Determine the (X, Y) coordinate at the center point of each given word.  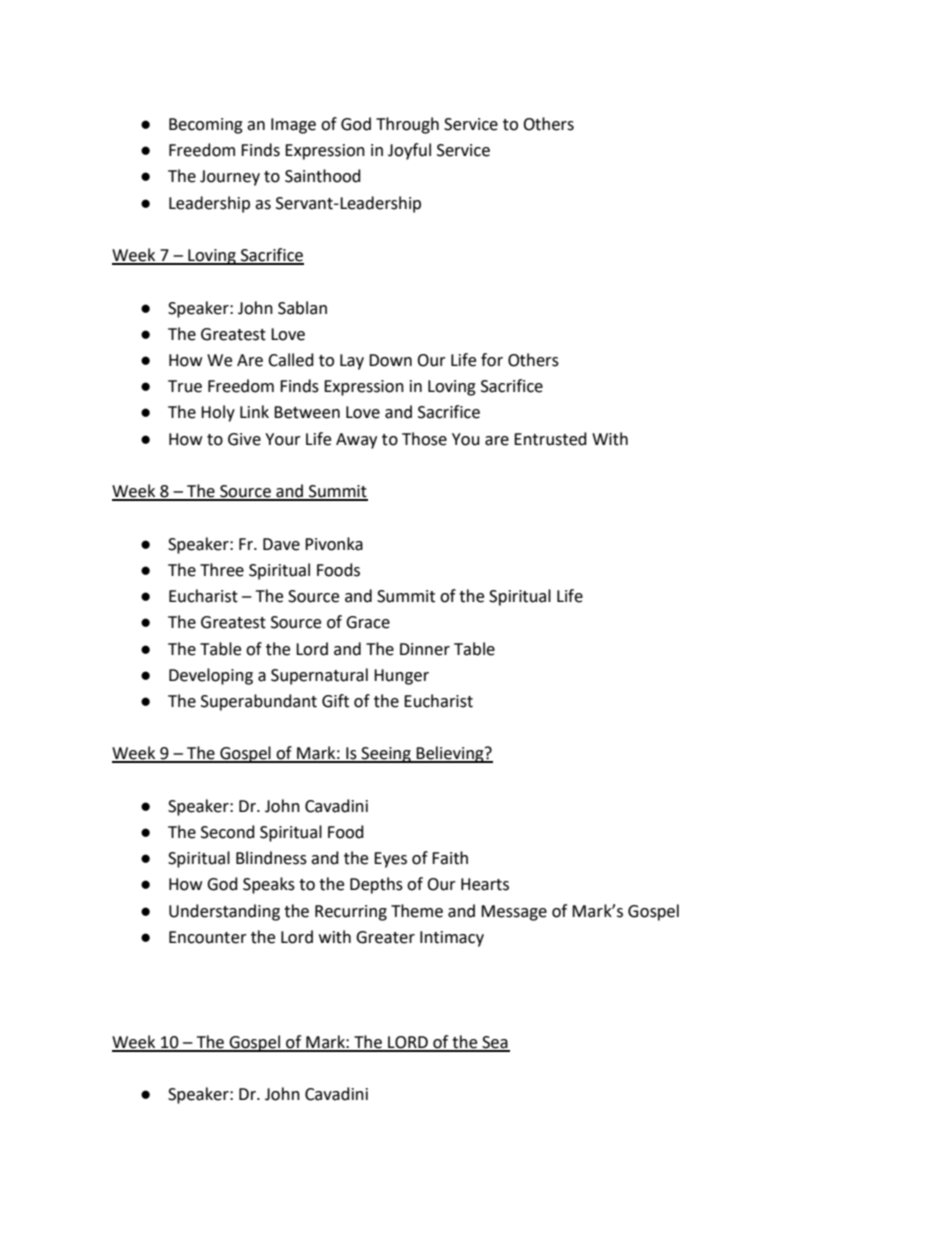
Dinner (425, 649)
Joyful (409, 151)
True (185, 386)
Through (407, 125)
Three (222, 570)
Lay (352, 362)
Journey (230, 178)
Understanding (224, 912)
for (492, 360)
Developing (211, 676)
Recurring (351, 913)
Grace (368, 622)
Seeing (386, 755)
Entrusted (550, 439)
